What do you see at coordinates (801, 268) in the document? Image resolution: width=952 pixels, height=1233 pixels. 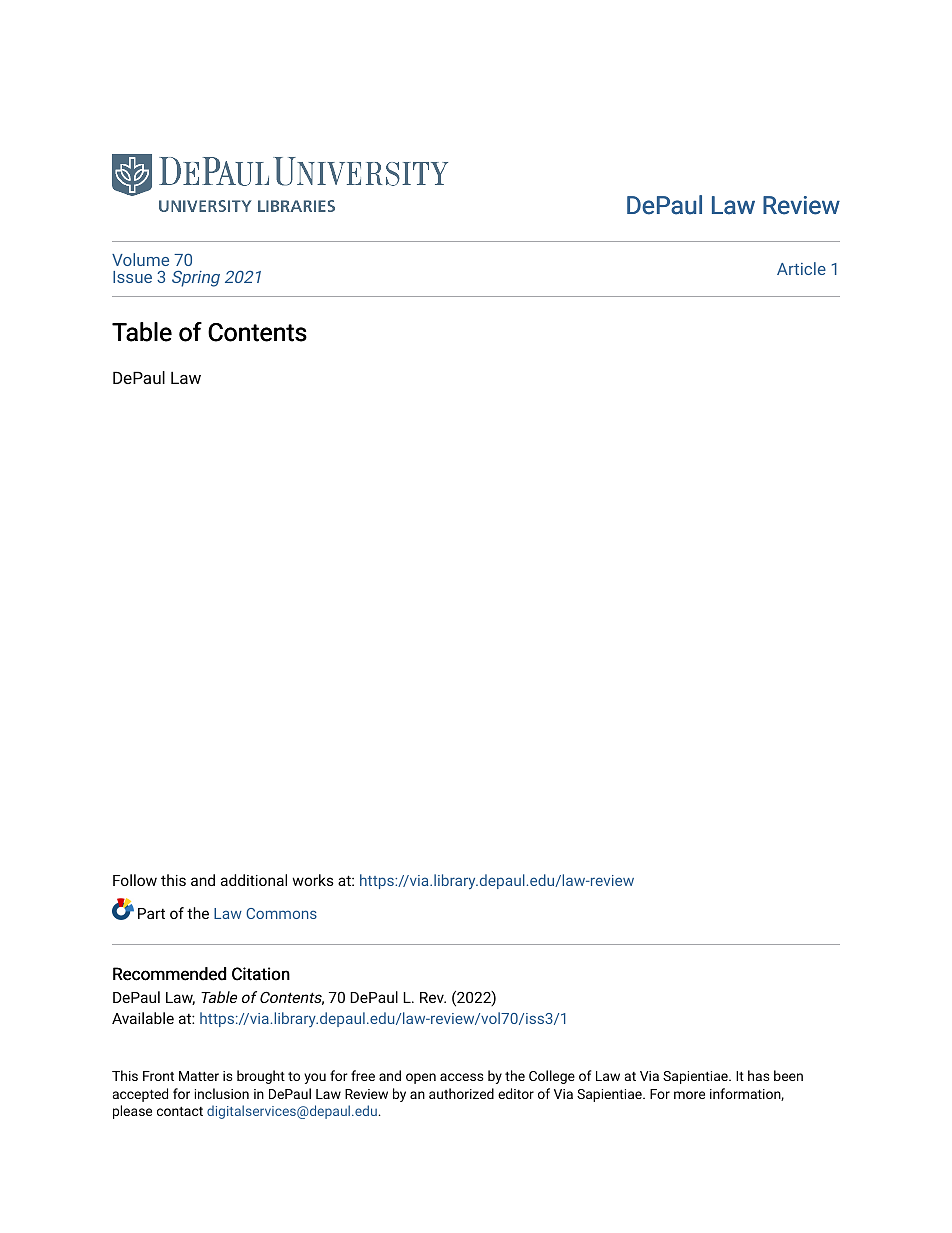 I see `Article` at bounding box center [801, 268].
